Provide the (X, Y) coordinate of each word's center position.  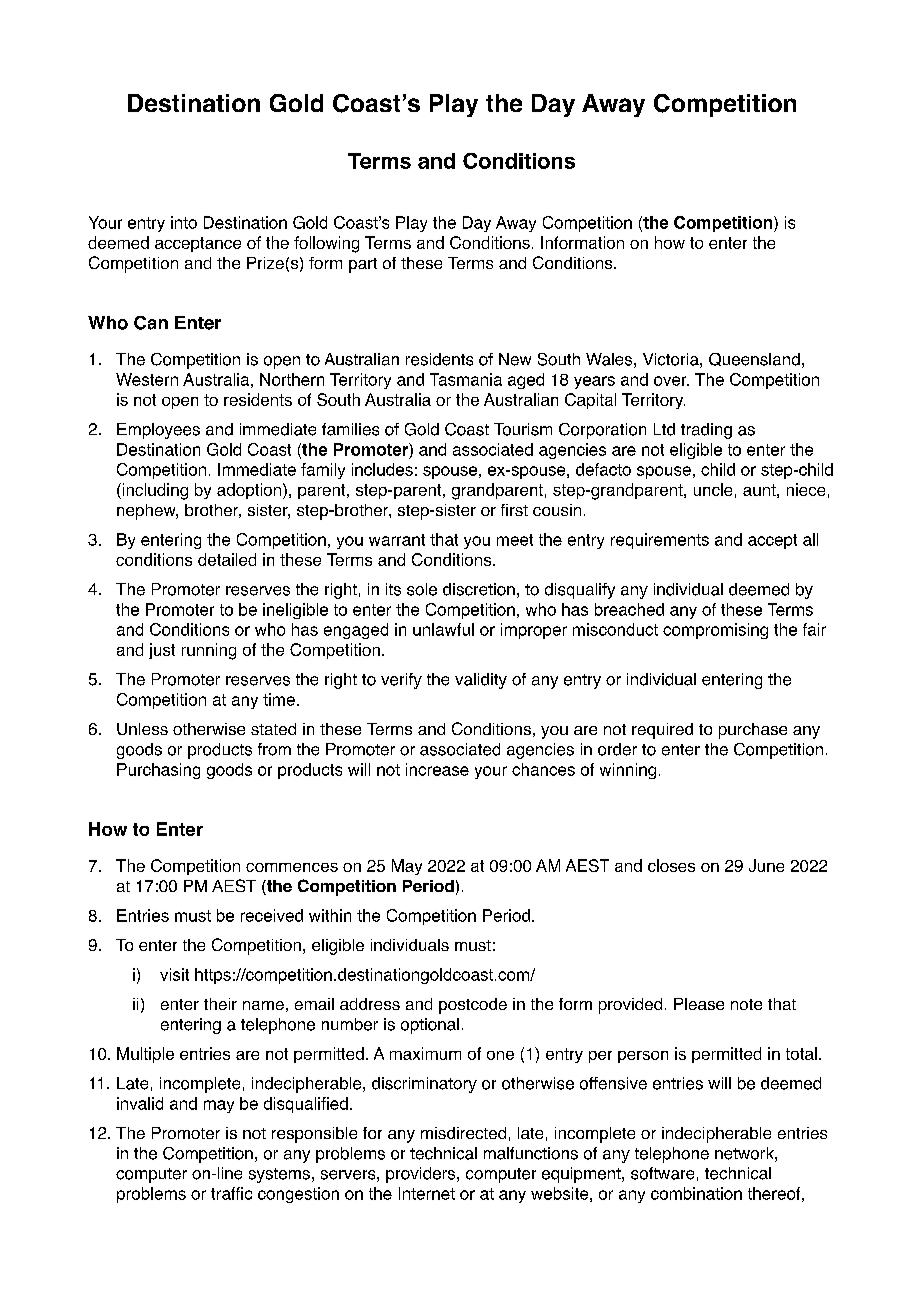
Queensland (754, 359)
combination (696, 1193)
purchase (753, 731)
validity (481, 681)
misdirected (463, 1133)
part (363, 265)
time (279, 699)
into (184, 222)
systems (279, 1175)
